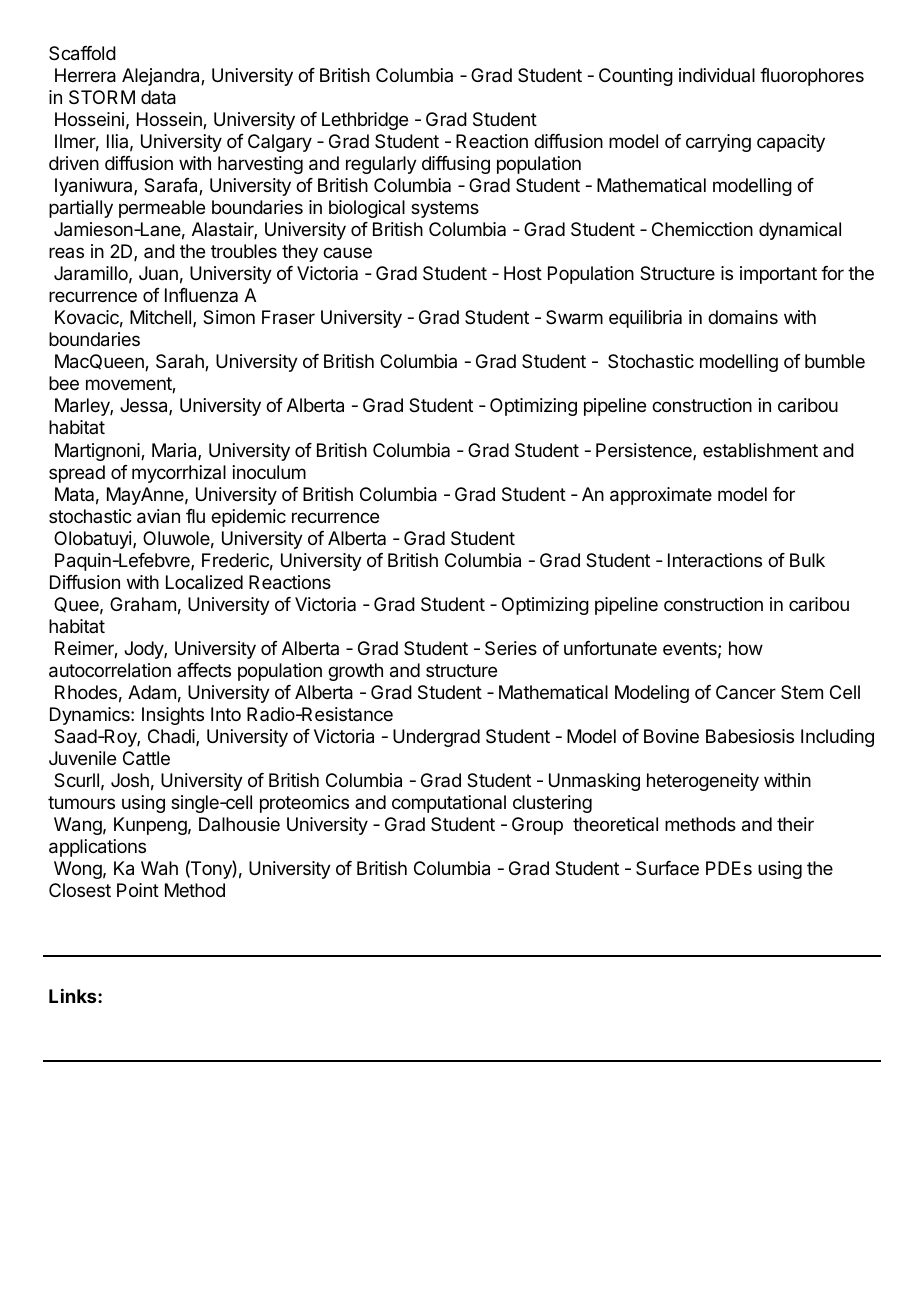 This screenshot has height=1308, width=924. Describe the element at coordinates (159, 868) in the screenshot. I see `Wah` at that location.
